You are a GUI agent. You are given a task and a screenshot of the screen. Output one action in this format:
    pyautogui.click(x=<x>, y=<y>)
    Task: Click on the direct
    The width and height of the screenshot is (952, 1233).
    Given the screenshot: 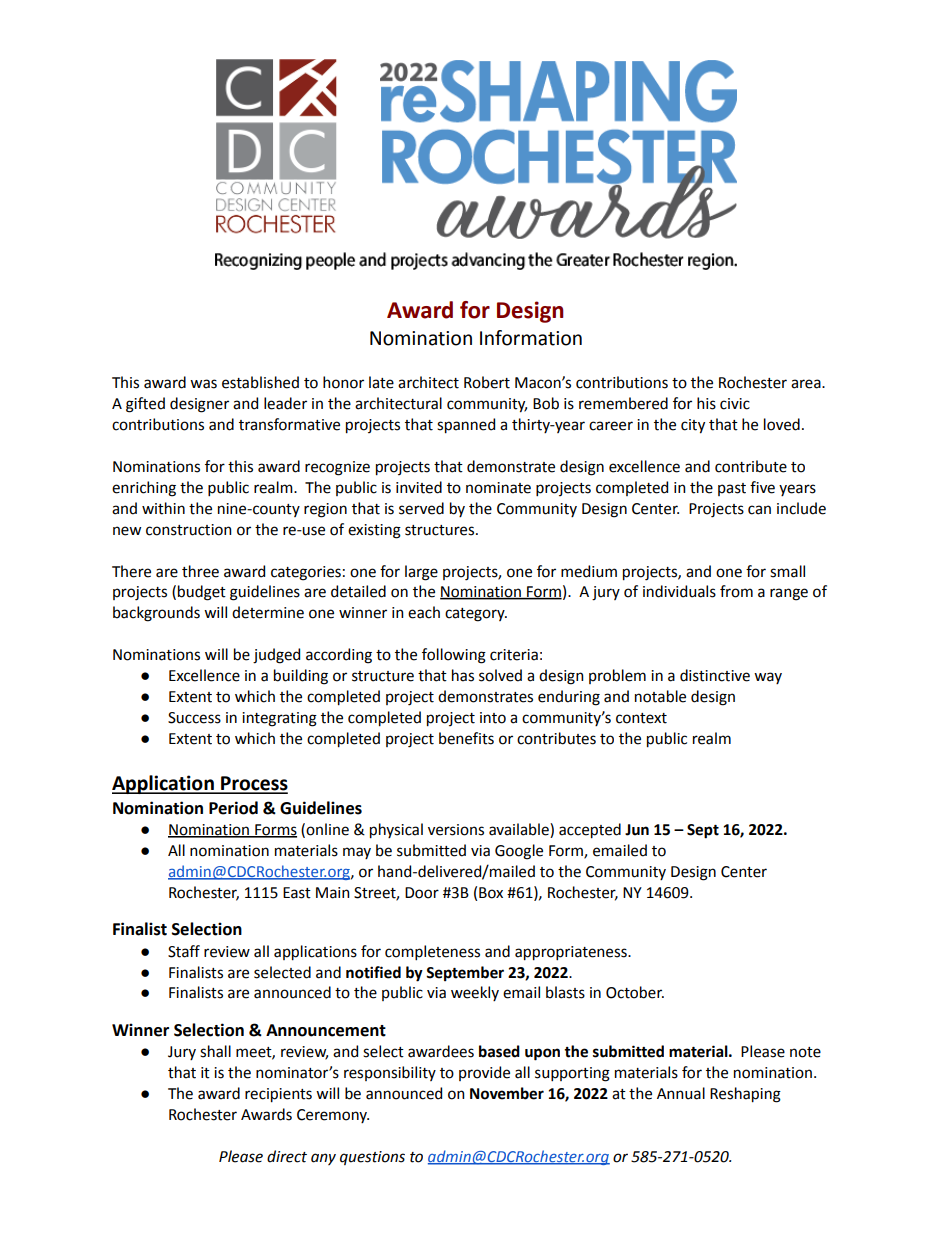 What is the action you would take?
    pyautogui.click(x=287, y=1156)
